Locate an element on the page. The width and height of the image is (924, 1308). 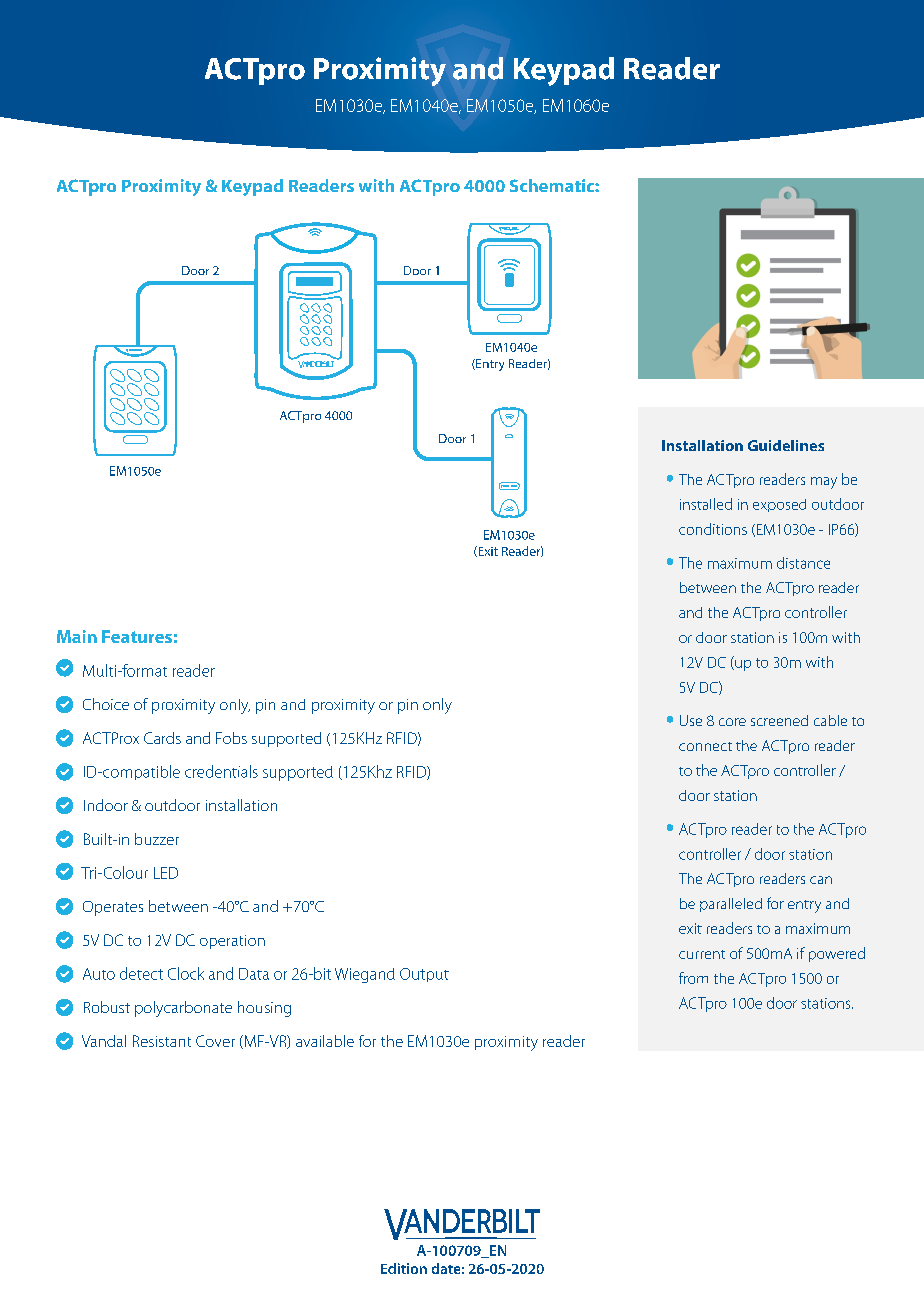
available is located at coordinates (325, 1041).
